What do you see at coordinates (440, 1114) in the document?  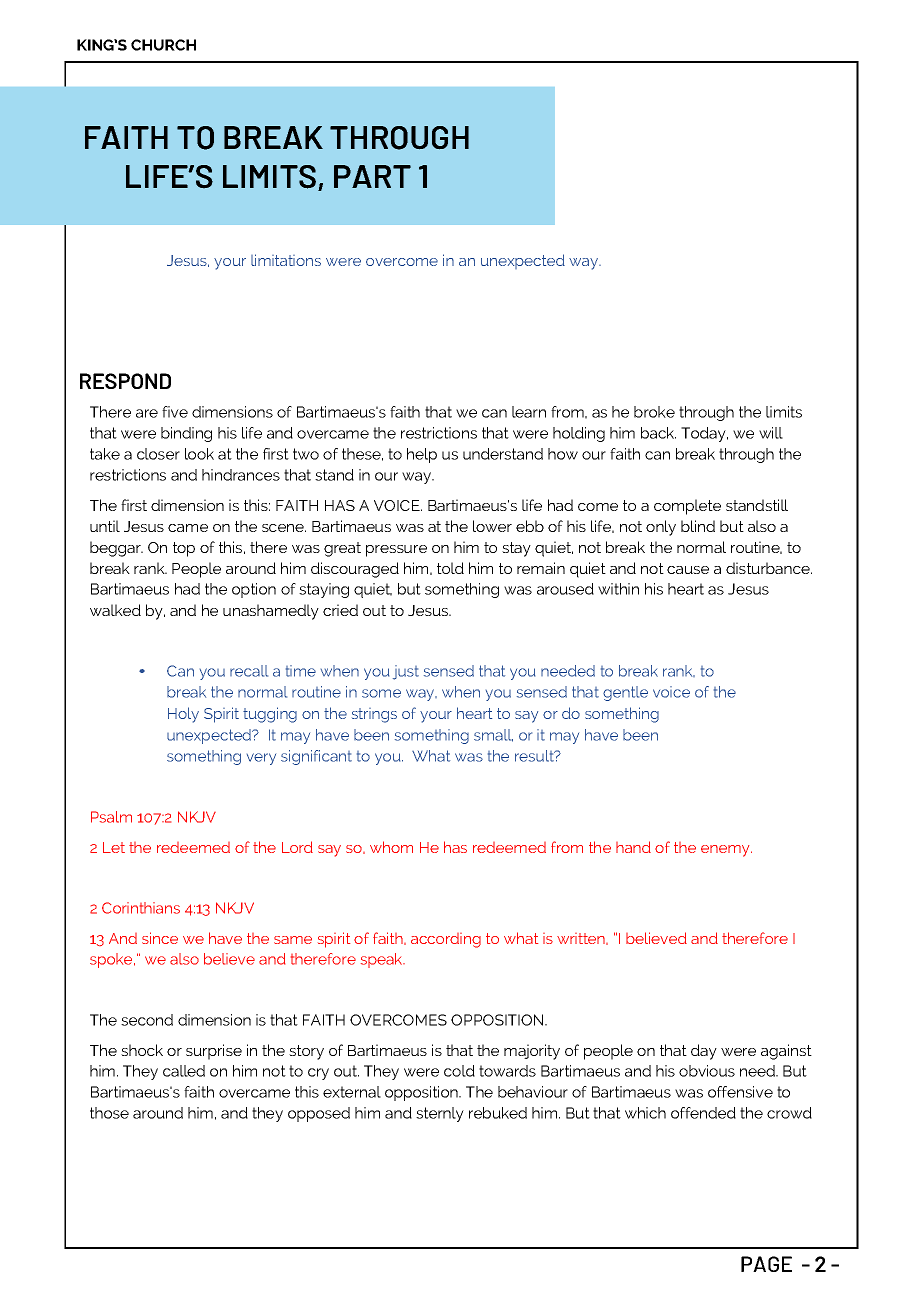 I see `sternly` at bounding box center [440, 1114].
